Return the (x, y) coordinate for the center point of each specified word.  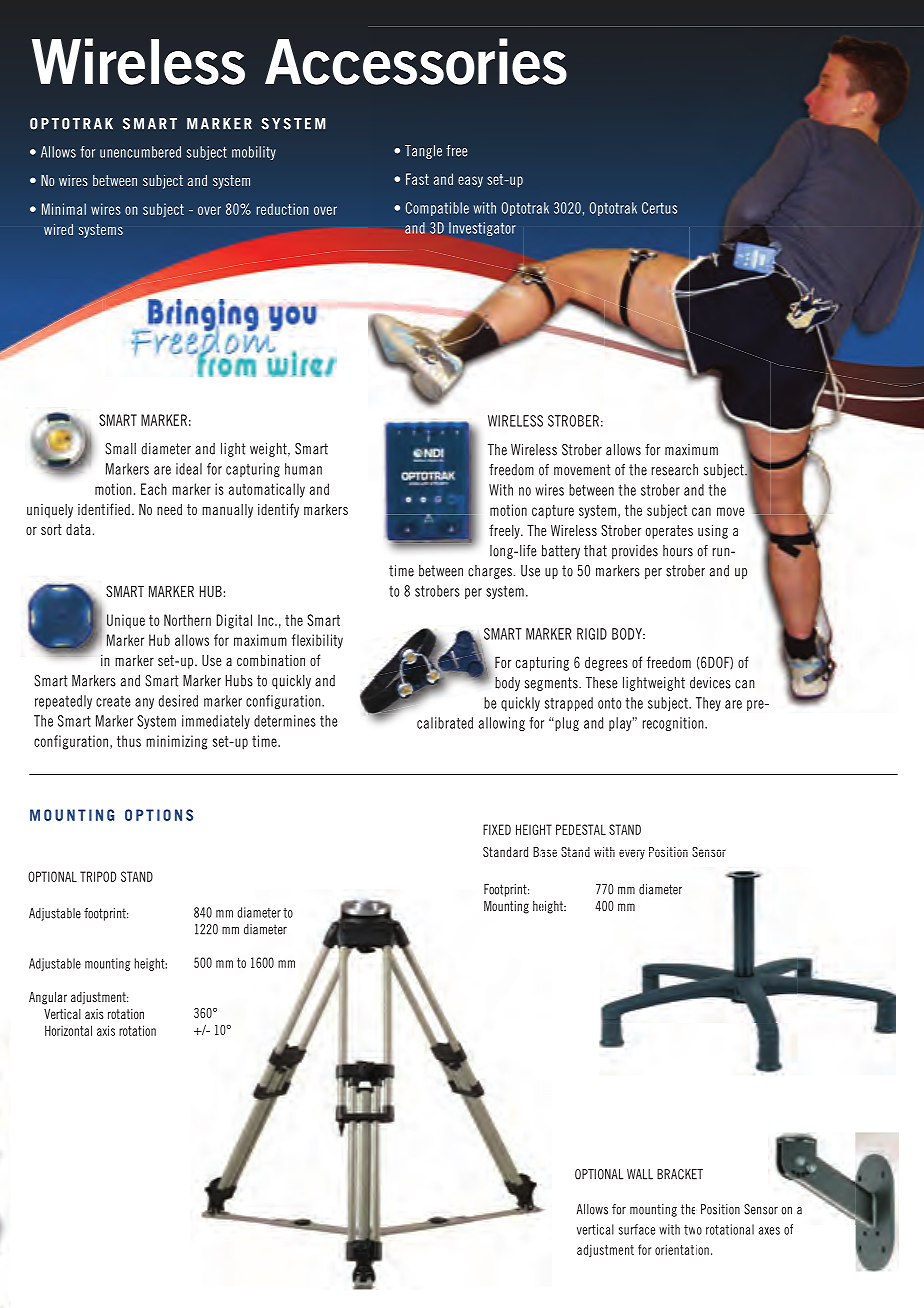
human (303, 469)
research (675, 470)
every (632, 854)
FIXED (497, 829)
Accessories (416, 61)
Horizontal (68, 1030)
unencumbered (140, 152)
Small (120, 449)
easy (470, 182)
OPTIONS (159, 815)
